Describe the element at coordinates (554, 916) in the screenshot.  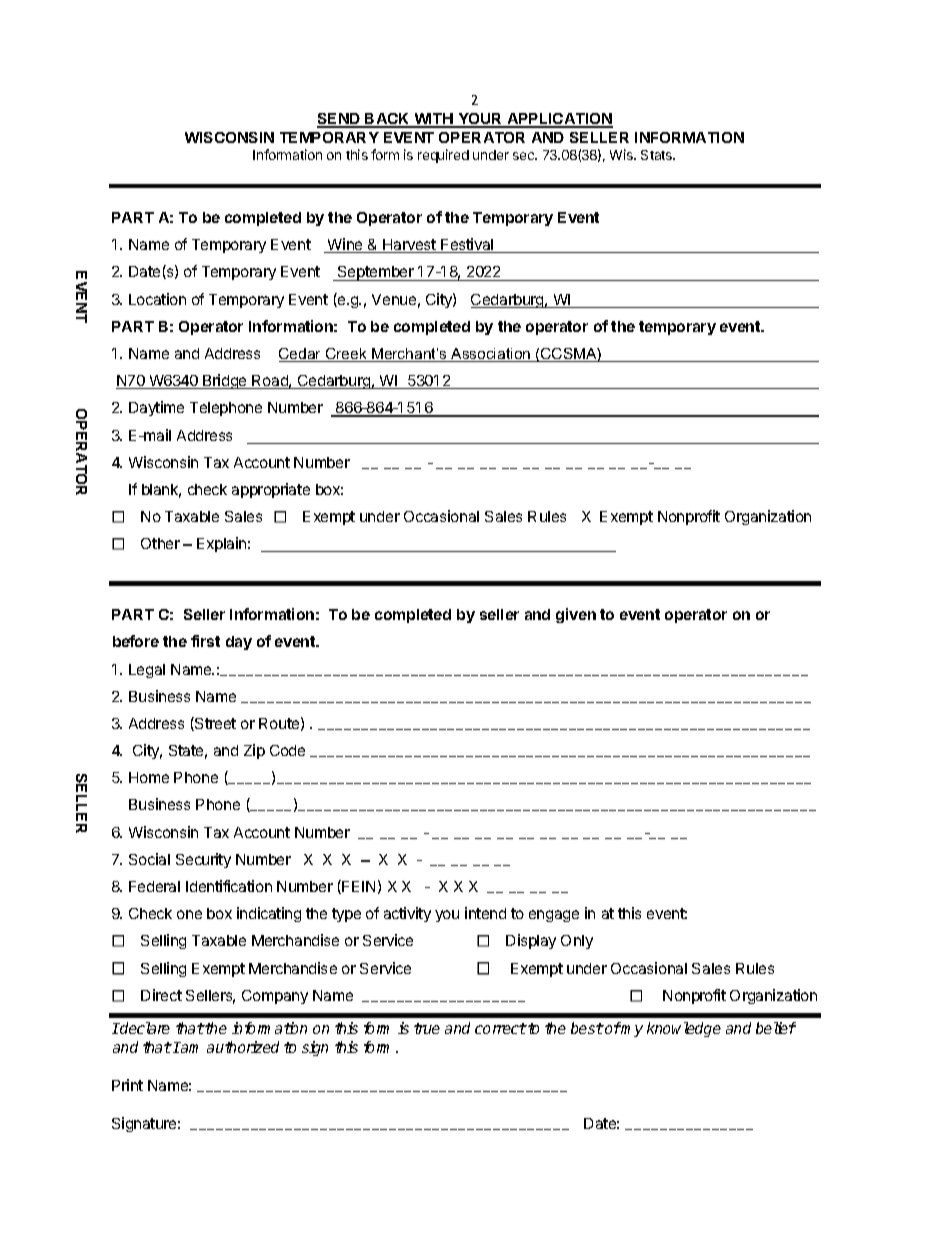
I see `engage` at that location.
